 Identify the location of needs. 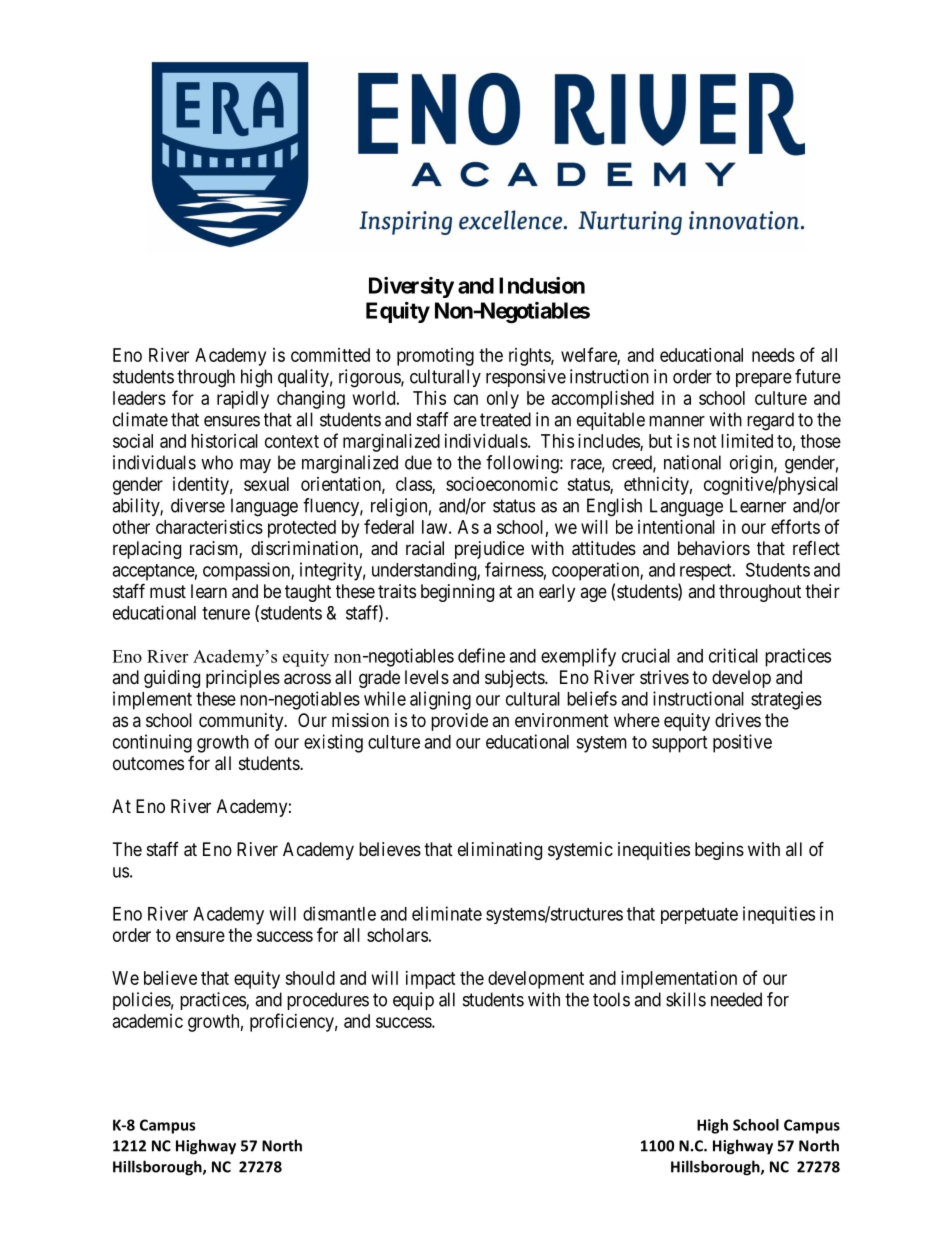
(773, 355).
